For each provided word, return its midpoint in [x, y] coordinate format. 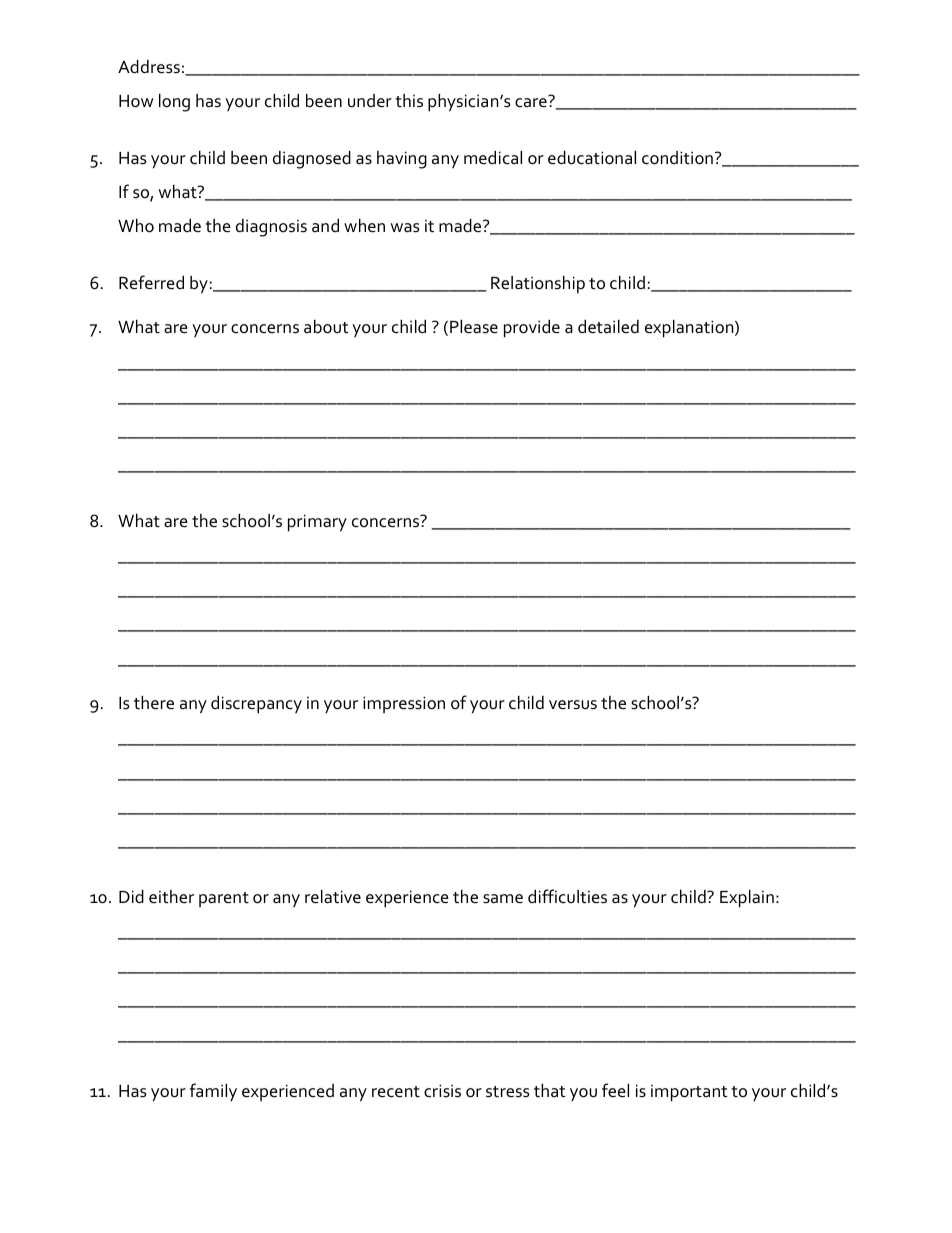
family [213, 1092]
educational [592, 158]
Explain [747, 899]
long [174, 103]
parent [224, 899]
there [154, 703]
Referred [151, 282]
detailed [608, 327]
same [503, 899]
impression [404, 704]
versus [573, 705]
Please [474, 327]
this [409, 101]
